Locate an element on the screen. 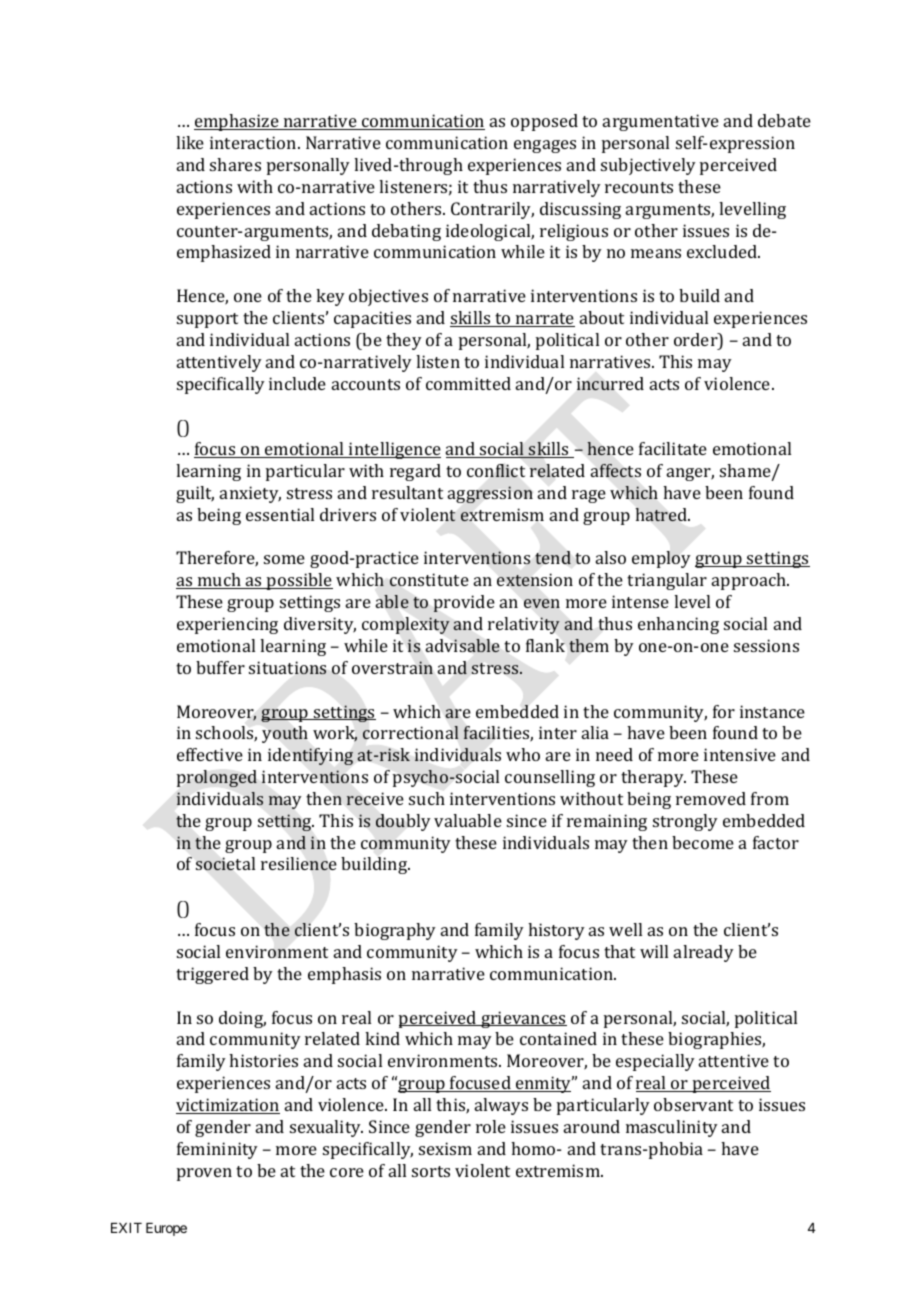 Image resolution: width=924 pixels, height=1308 pixels. proven is located at coordinates (204, 1174).
